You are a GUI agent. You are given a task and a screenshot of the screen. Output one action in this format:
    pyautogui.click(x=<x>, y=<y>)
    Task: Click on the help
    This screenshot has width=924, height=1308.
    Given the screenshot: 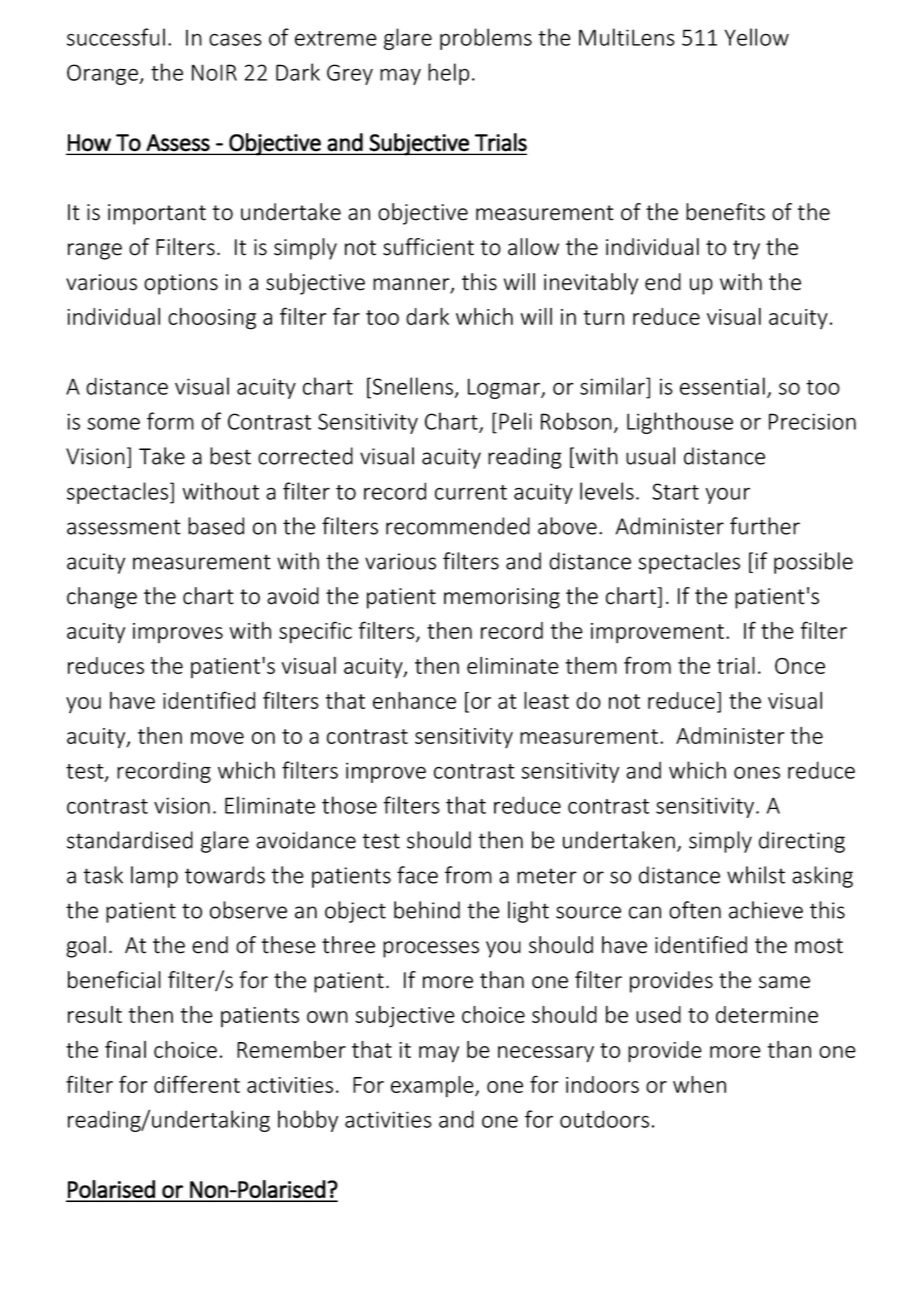 What is the action you would take?
    pyautogui.click(x=448, y=74)
